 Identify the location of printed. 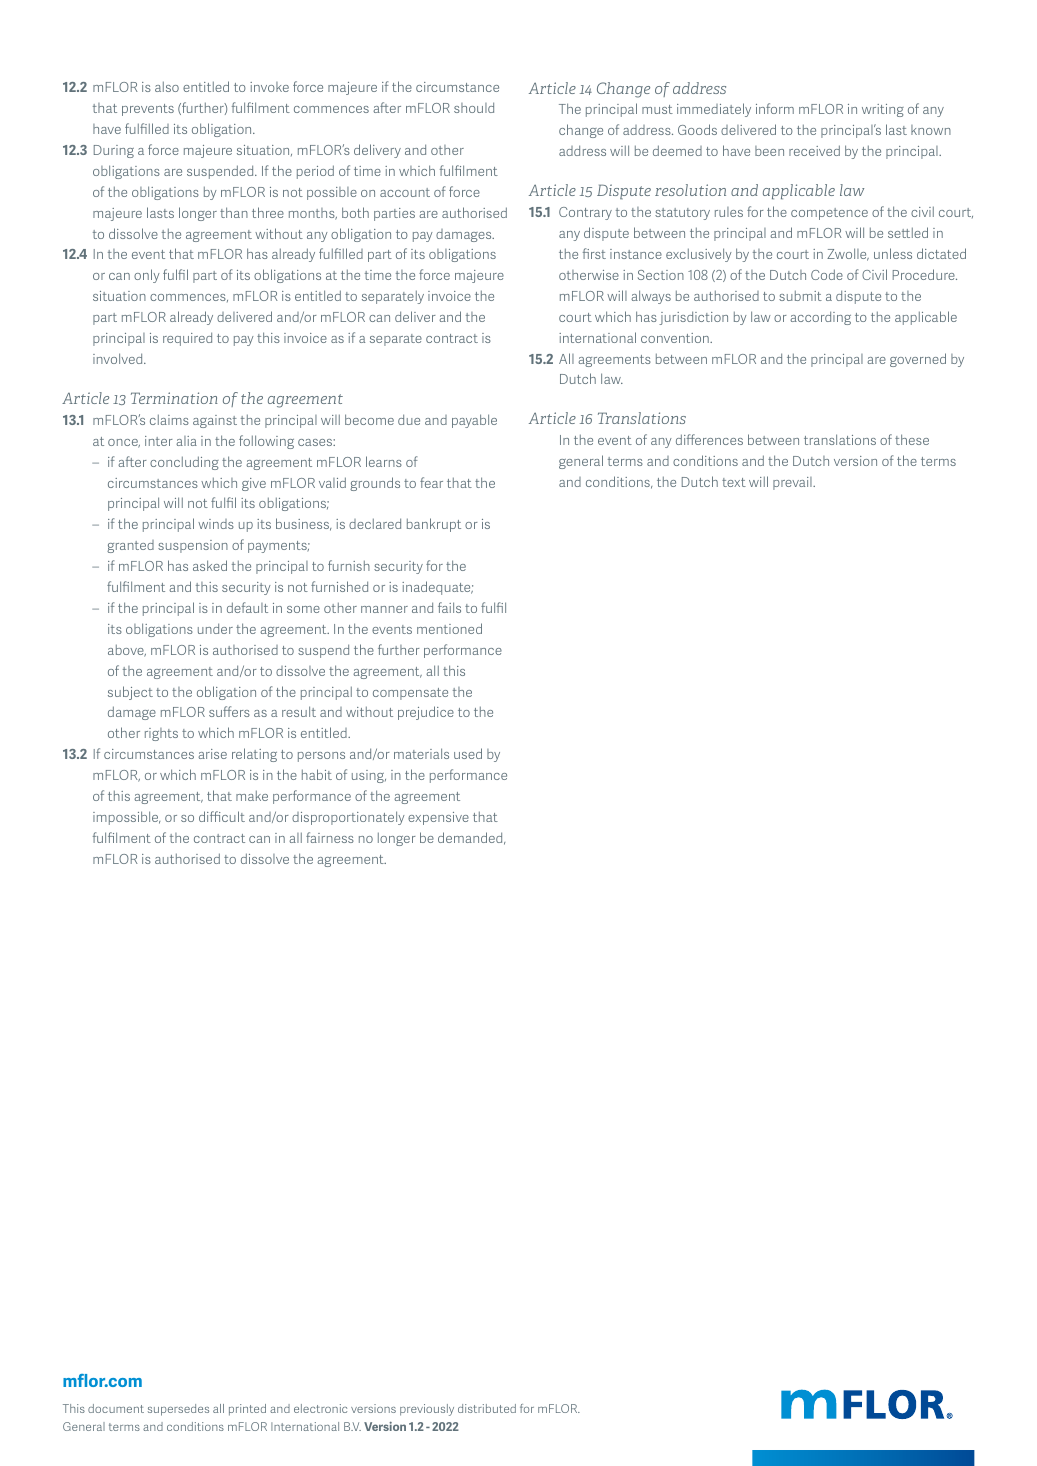
(247, 1410).
